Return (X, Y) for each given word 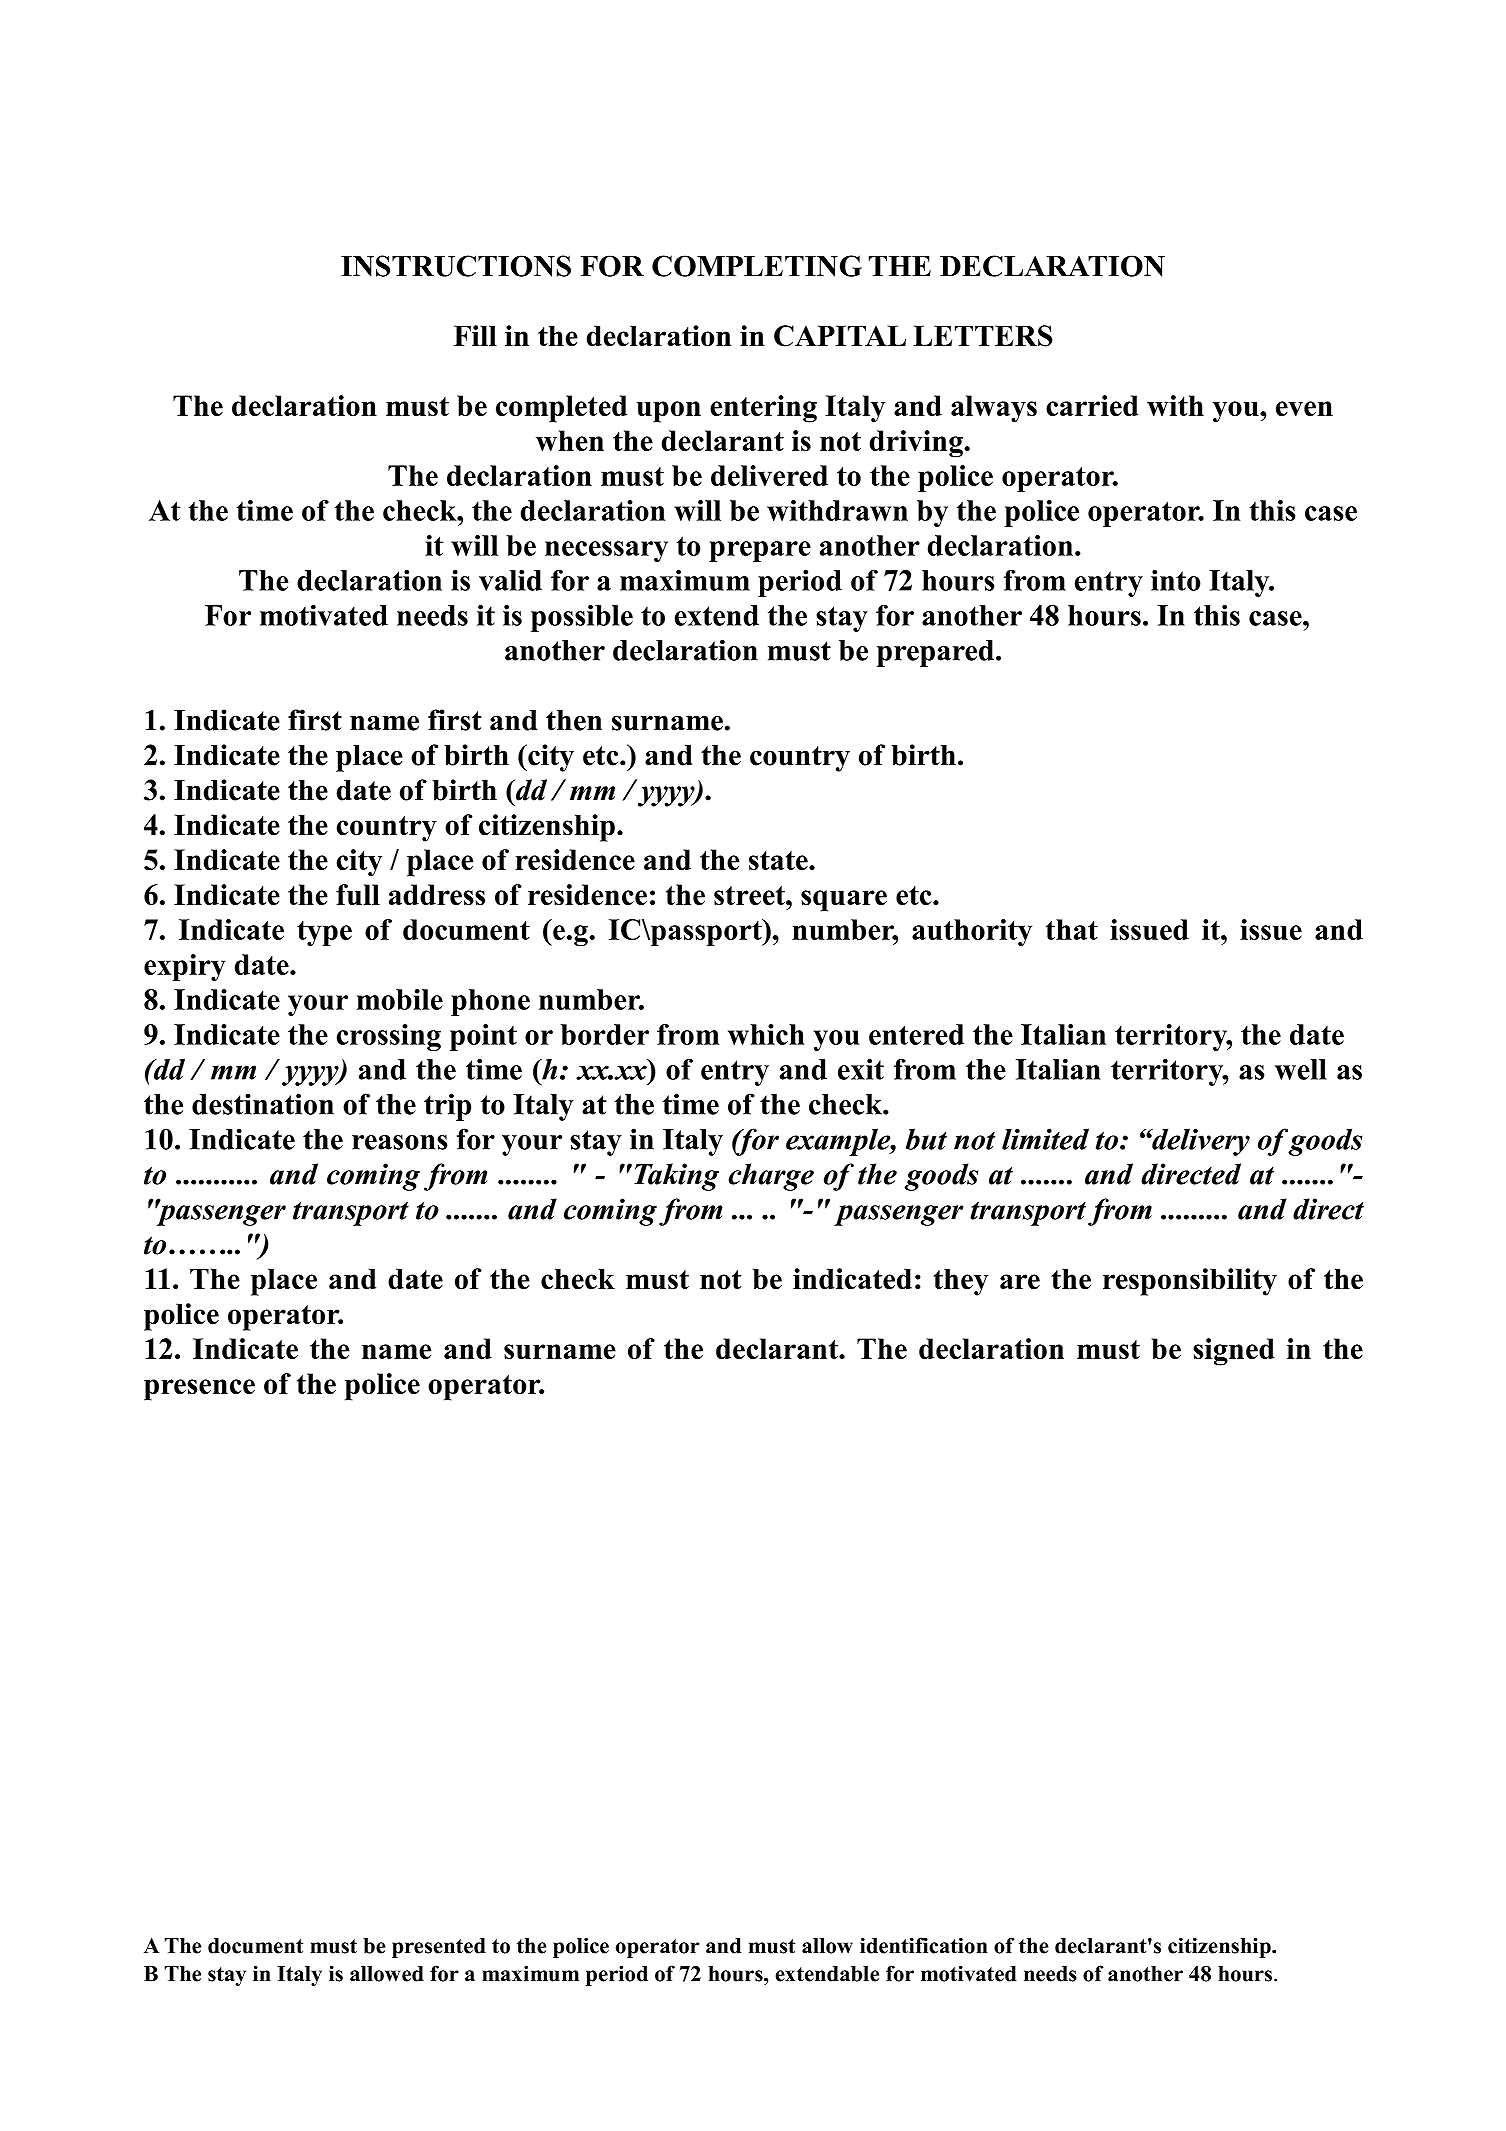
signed (1234, 1352)
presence (199, 1390)
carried (1092, 405)
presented (439, 1948)
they (961, 1282)
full (358, 894)
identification (924, 1945)
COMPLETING (757, 266)
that (1072, 929)
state (779, 860)
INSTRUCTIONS (456, 266)
